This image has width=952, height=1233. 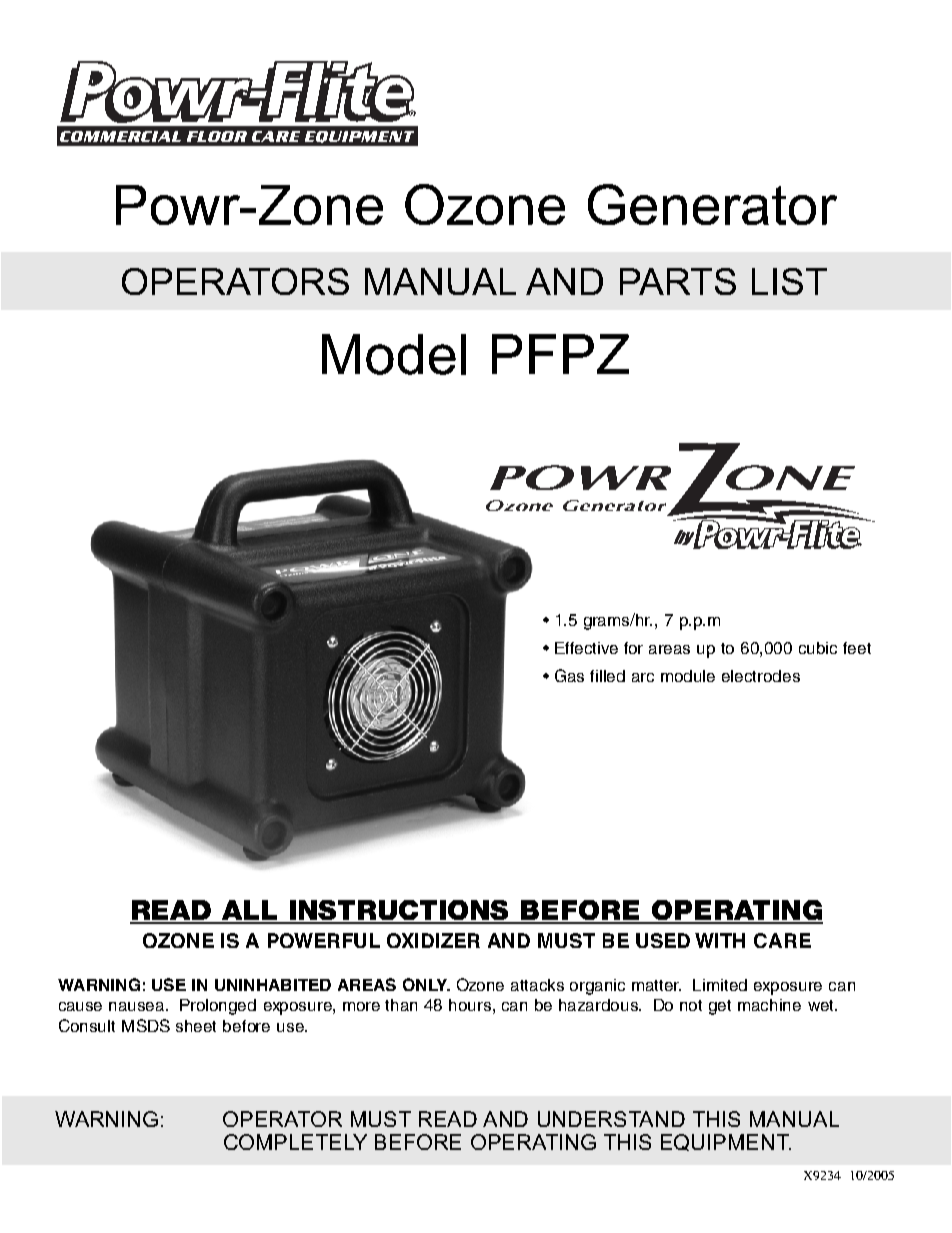 I want to click on ALL, so click(x=250, y=911).
